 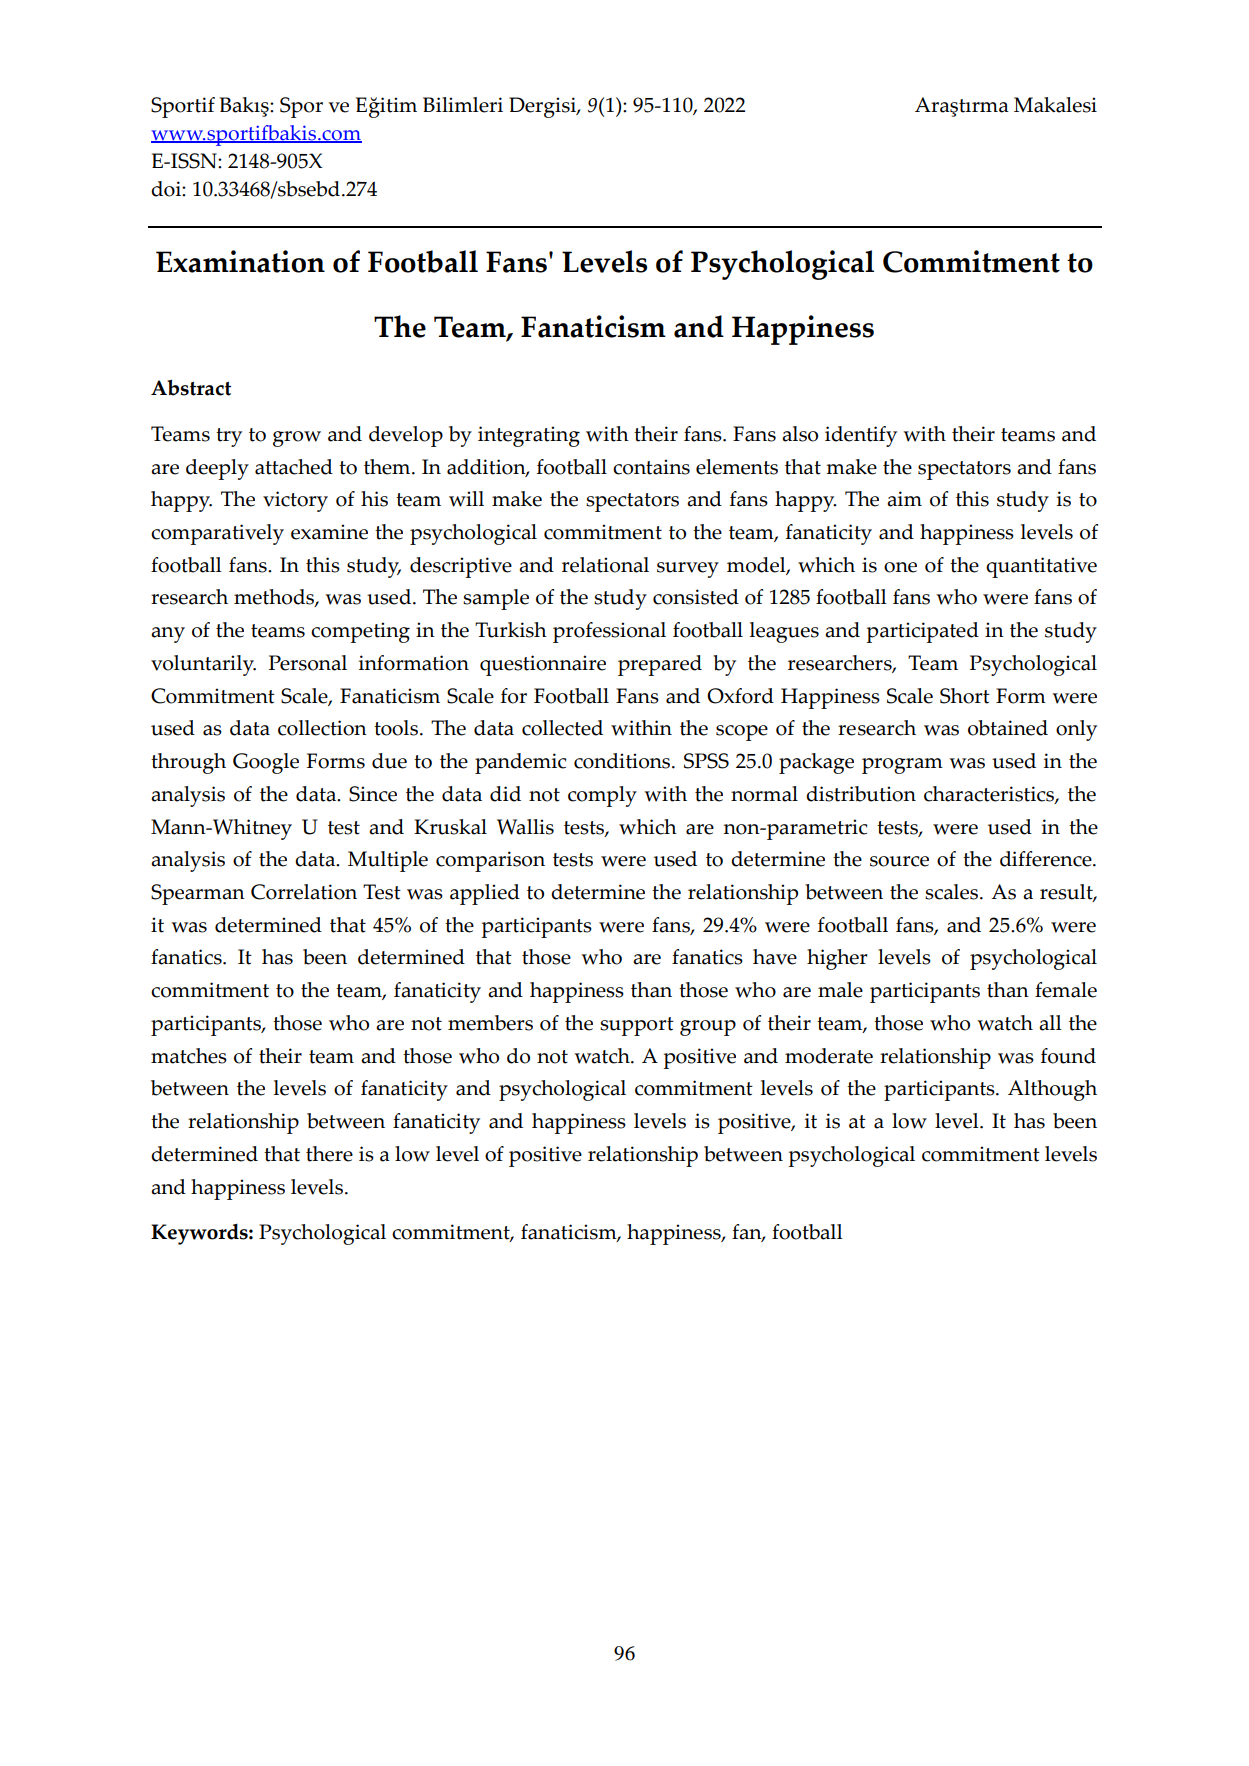 I want to click on Examination, so click(x=240, y=261).
